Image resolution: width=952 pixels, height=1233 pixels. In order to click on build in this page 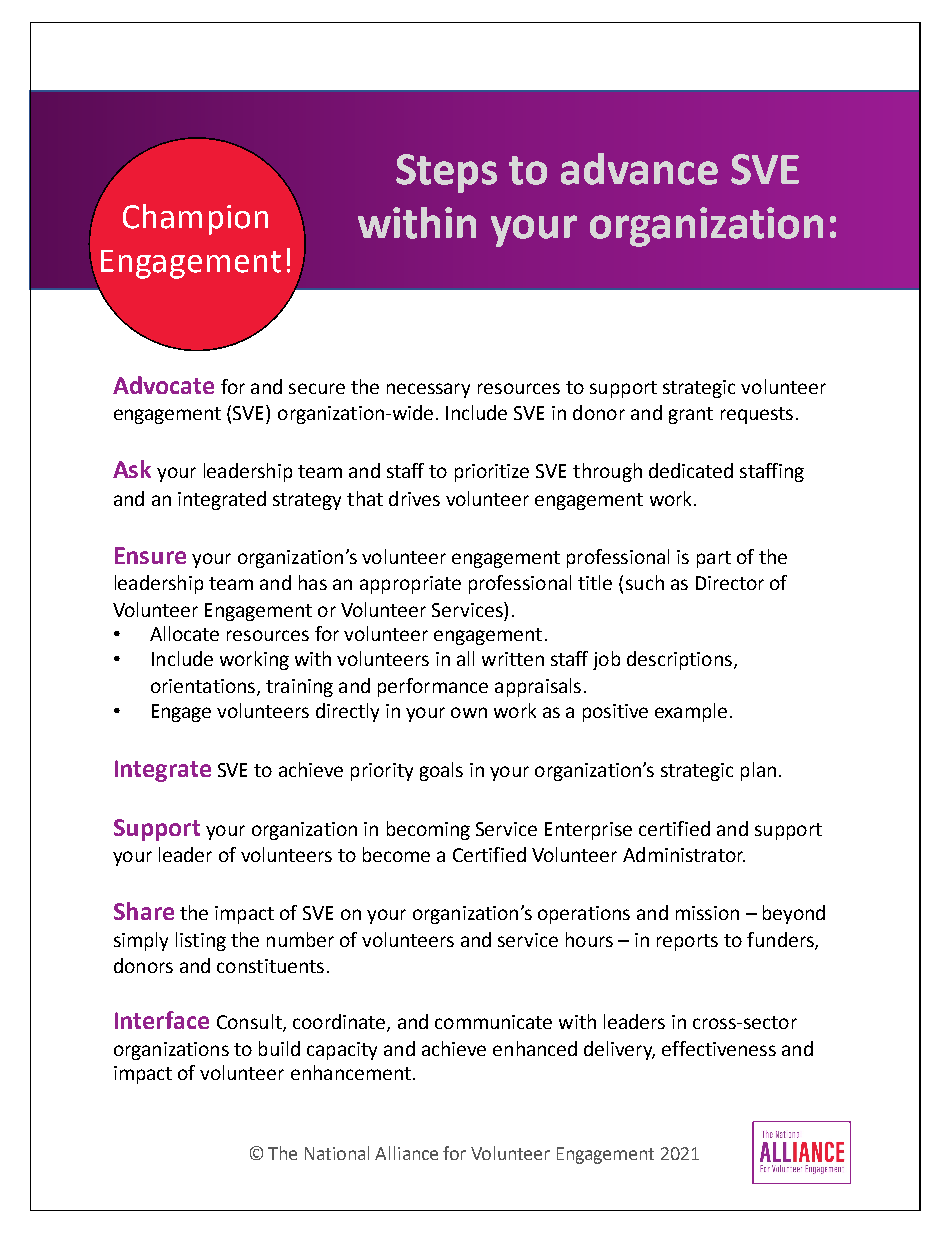, I will do `click(279, 1048)`.
